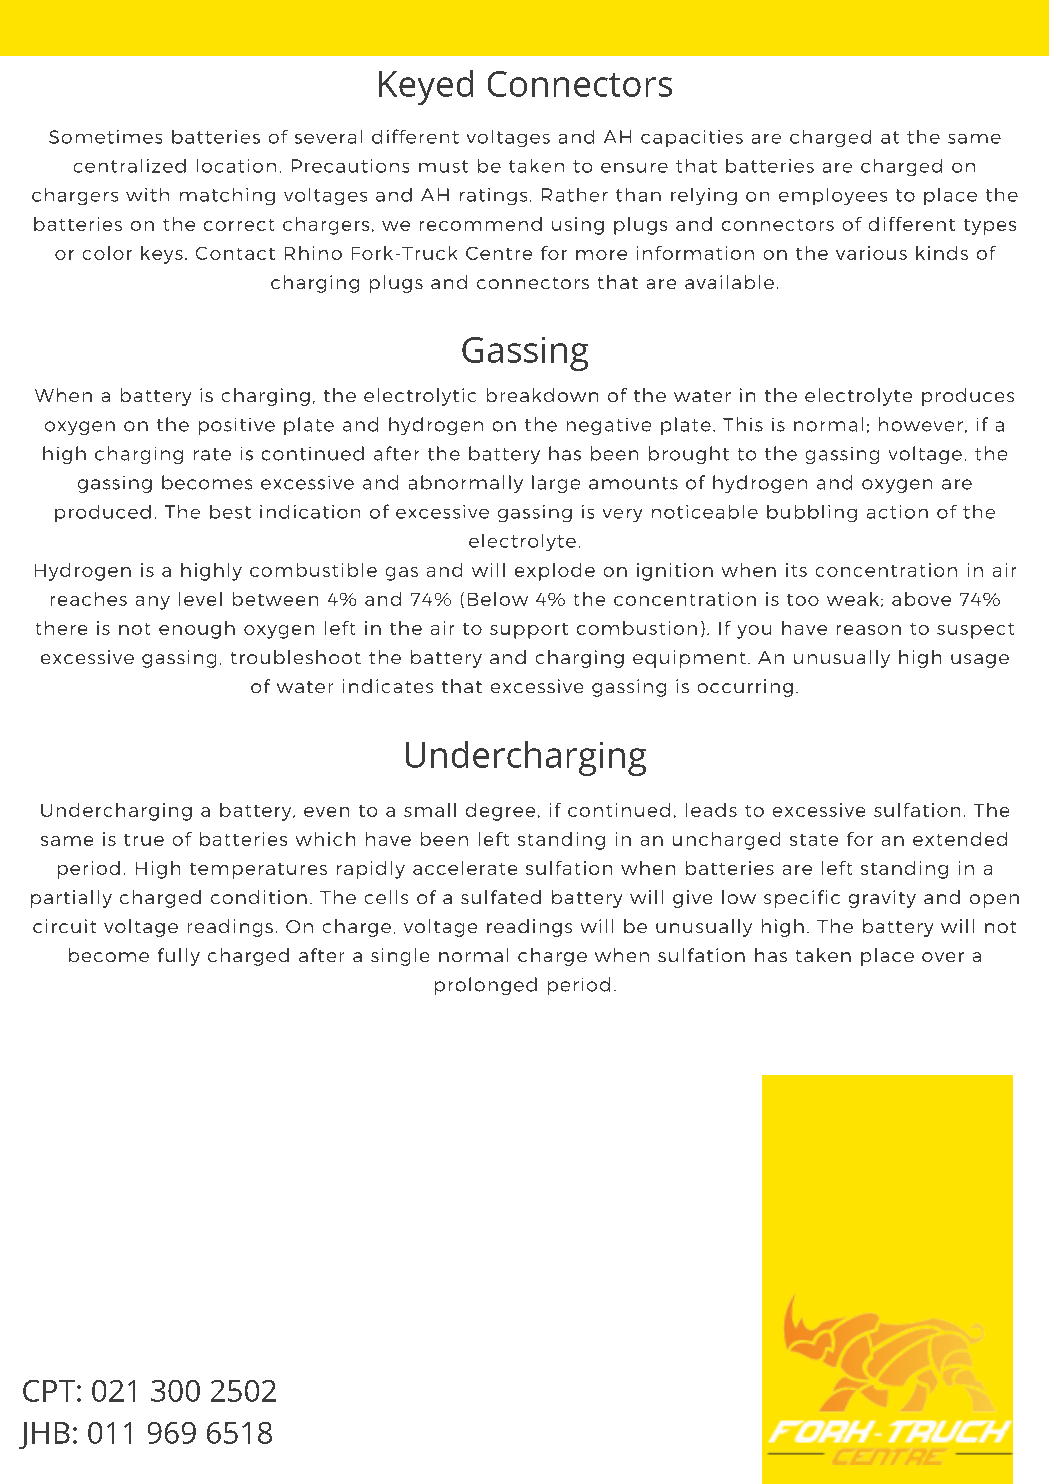  Describe the element at coordinates (105, 137) in the screenshot. I see `Sometimes` at that location.
